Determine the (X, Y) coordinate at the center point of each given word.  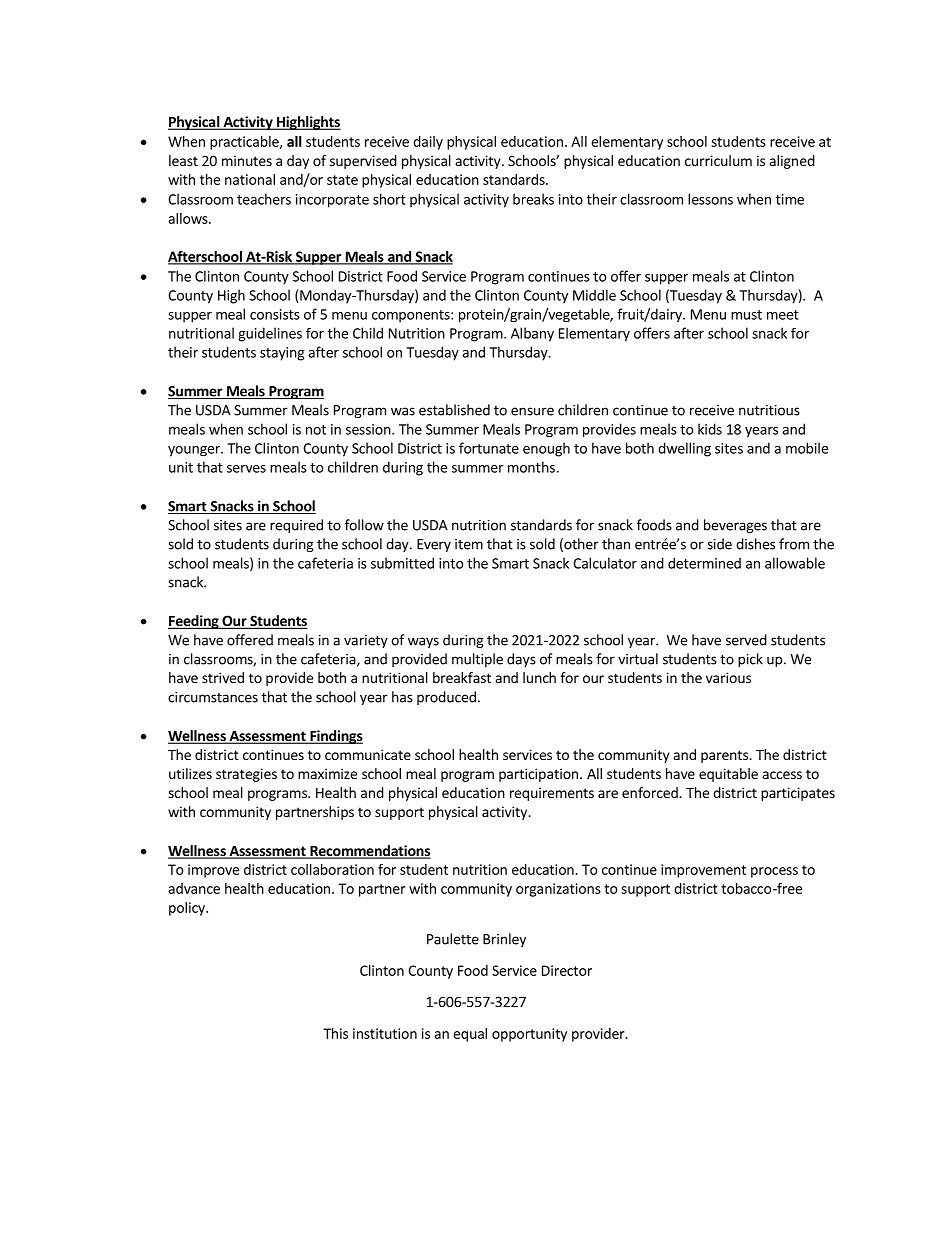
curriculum (718, 160)
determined (704, 563)
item (469, 544)
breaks (533, 199)
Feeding (194, 622)
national (250, 179)
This (335, 1033)
